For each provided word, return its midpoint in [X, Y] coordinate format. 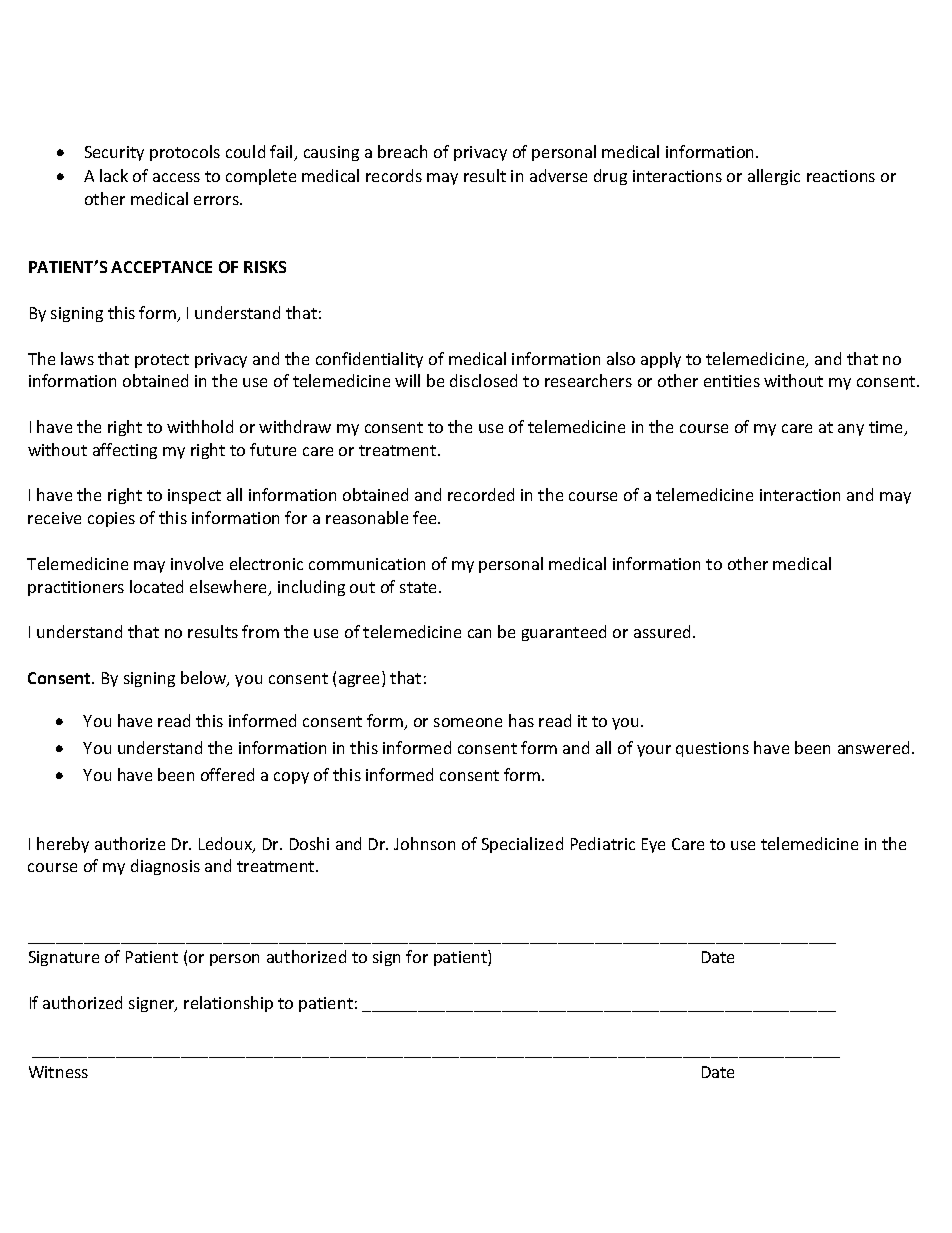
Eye [653, 845]
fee [426, 517]
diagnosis [165, 867]
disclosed [483, 380]
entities [732, 381]
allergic [774, 177]
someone [468, 722]
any [851, 430]
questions [712, 749]
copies [111, 519]
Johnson [424, 843]
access [176, 177]
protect [162, 361]
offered [227, 774]
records [394, 175]
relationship [228, 1004]
